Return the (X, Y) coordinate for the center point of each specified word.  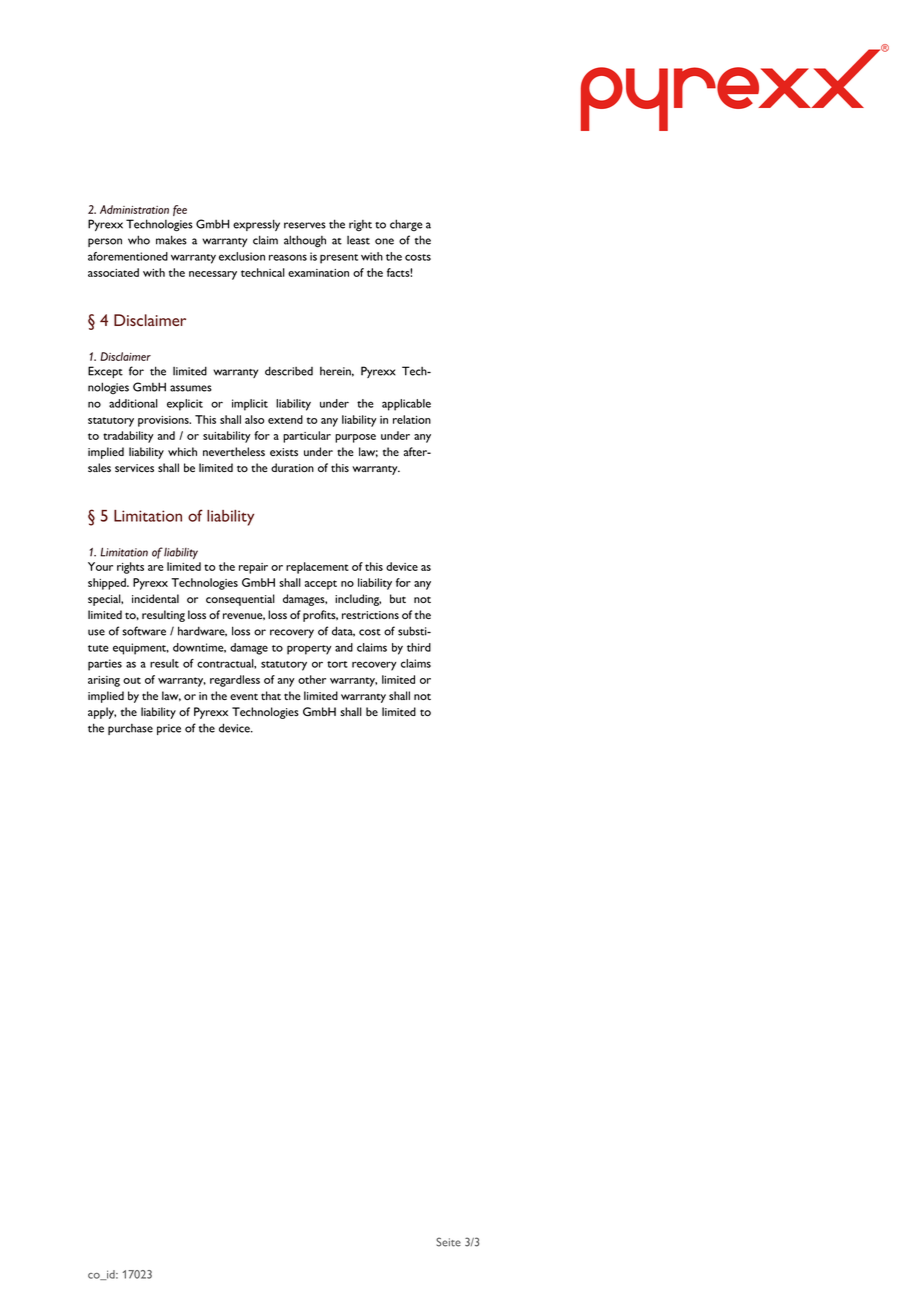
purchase (130, 729)
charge (406, 225)
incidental (155, 598)
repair (253, 568)
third (419, 647)
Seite (448, 1242)
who (139, 240)
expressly (256, 225)
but (398, 598)
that (271, 695)
